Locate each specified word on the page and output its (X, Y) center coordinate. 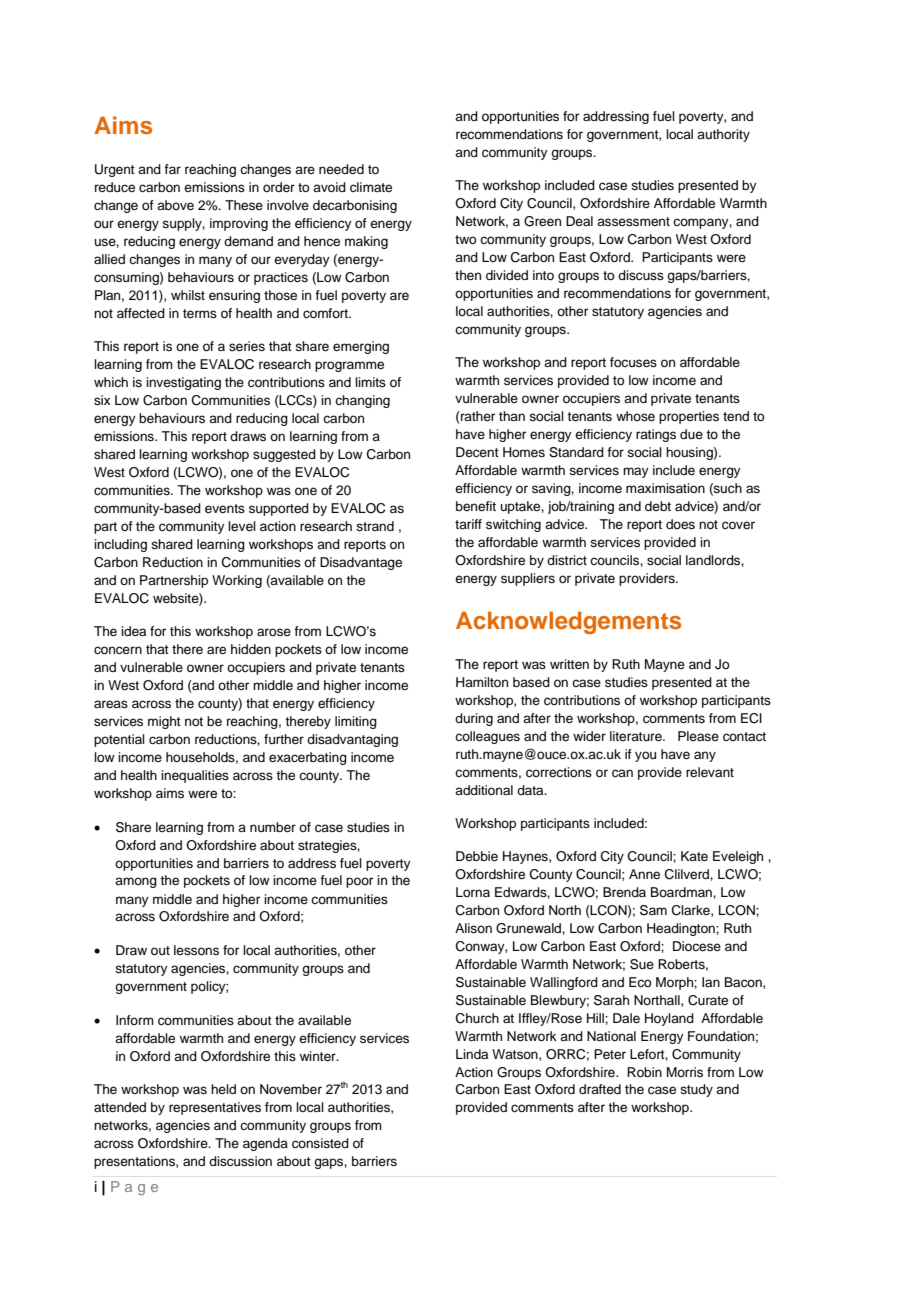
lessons (196, 950)
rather (477, 417)
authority (723, 135)
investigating (183, 383)
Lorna (473, 892)
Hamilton (482, 682)
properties (689, 417)
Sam (653, 910)
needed (341, 169)
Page (134, 1188)
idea (133, 631)
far (172, 169)
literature (637, 736)
